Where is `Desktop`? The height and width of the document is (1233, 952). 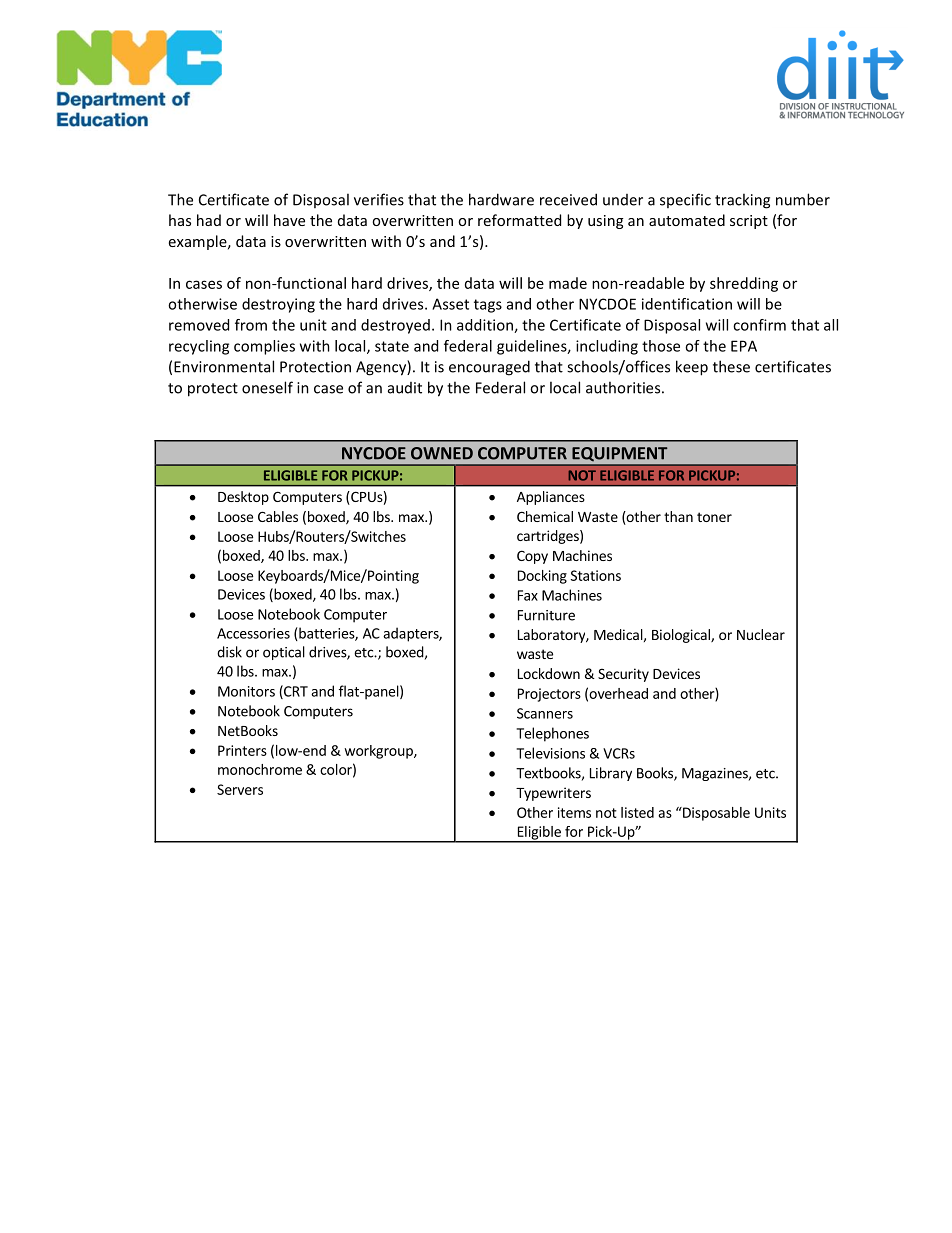
Desktop is located at coordinates (243, 498).
